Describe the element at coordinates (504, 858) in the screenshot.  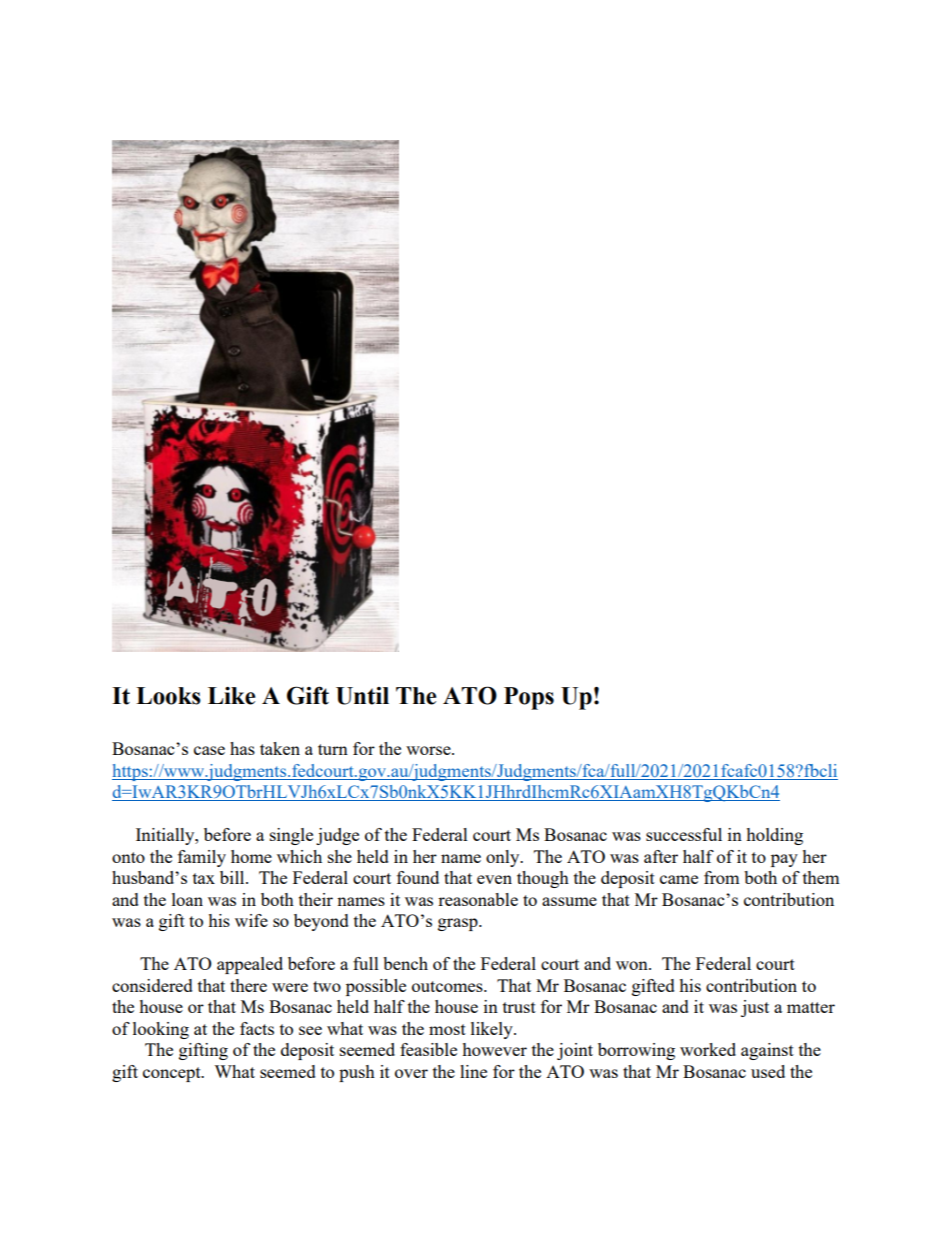
I see `only` at that location.
